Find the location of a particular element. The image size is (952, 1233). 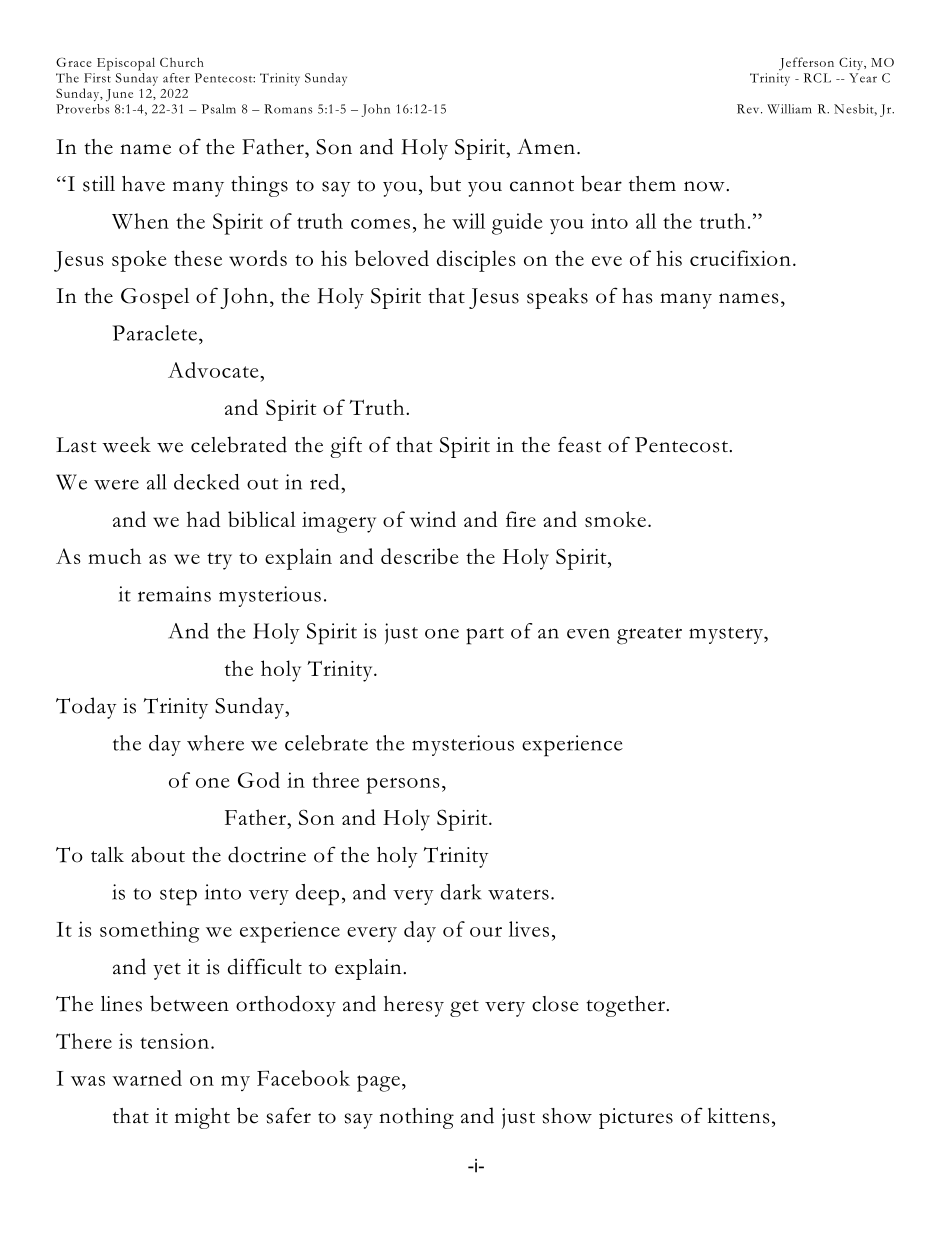

Amen is located at coordinates (546, 146).
